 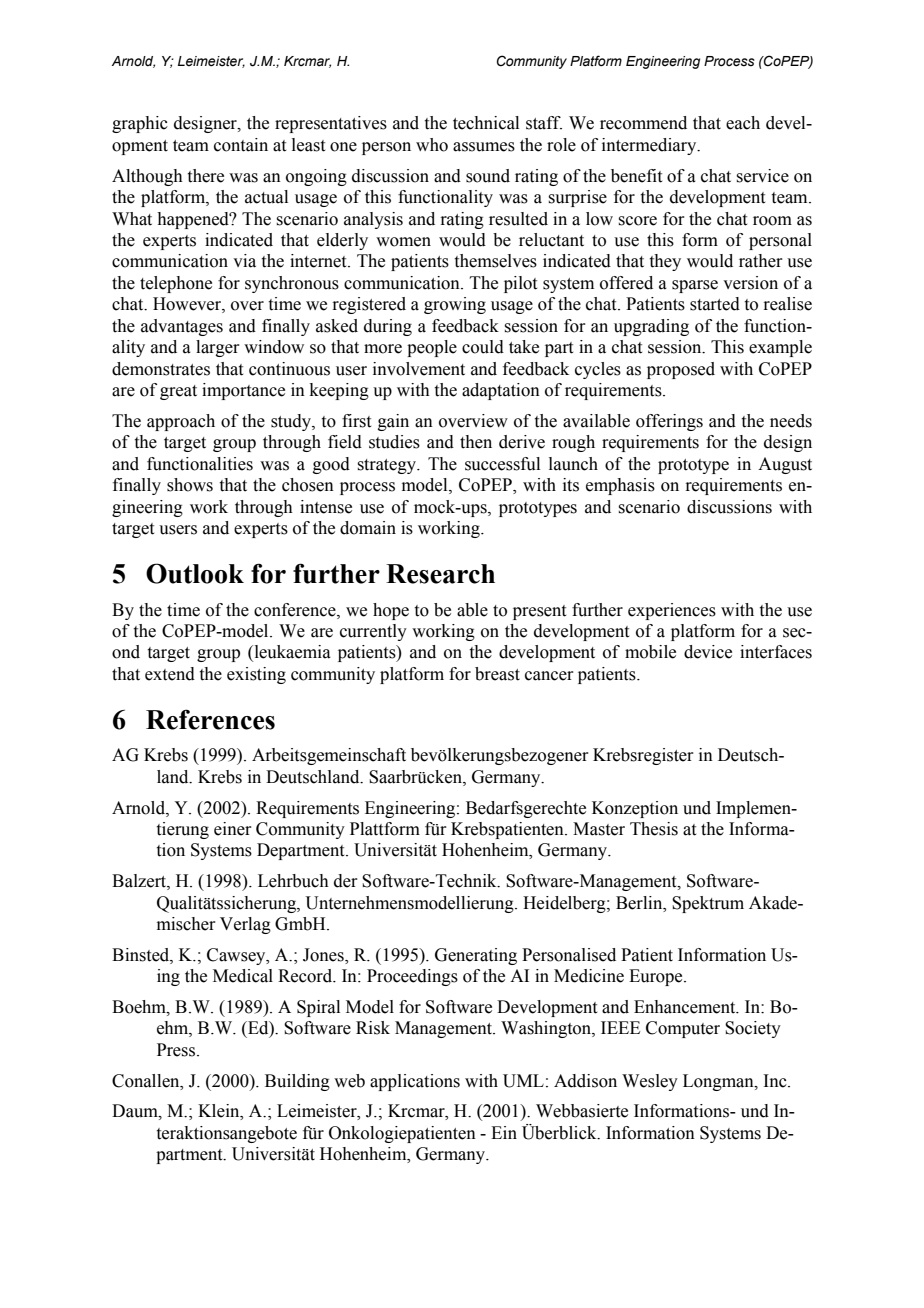 I want to click on contain, so click(x=241, y=145).
